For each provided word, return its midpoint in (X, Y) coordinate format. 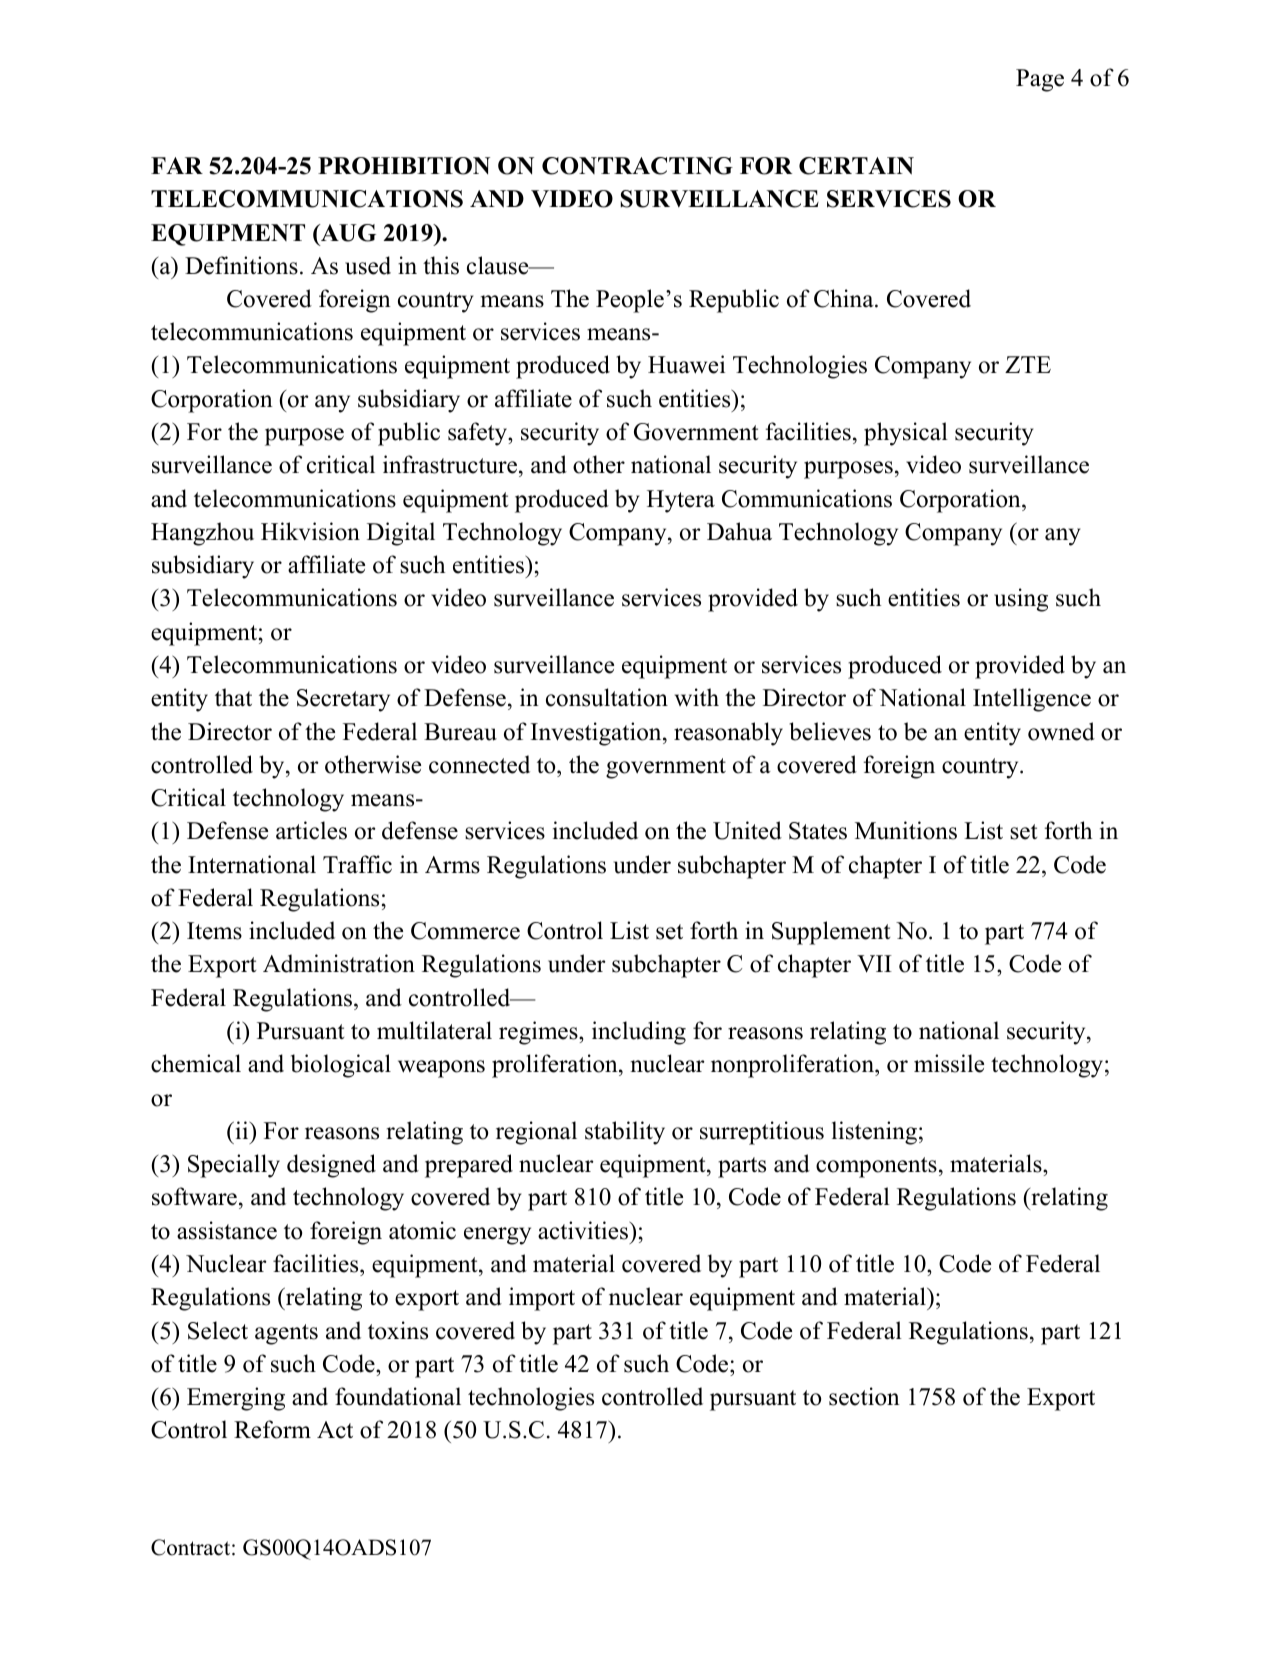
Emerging (236, 1399)
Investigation (597, 734)
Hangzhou (202, 534)
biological (341, 1066)
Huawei (686, 364)
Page (1040, 80)
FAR (177, 165)
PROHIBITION (404, 166)
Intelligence (1032, 700)
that (233, 697)
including (639, 1033)
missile (949, 1063)
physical (906, 434)
